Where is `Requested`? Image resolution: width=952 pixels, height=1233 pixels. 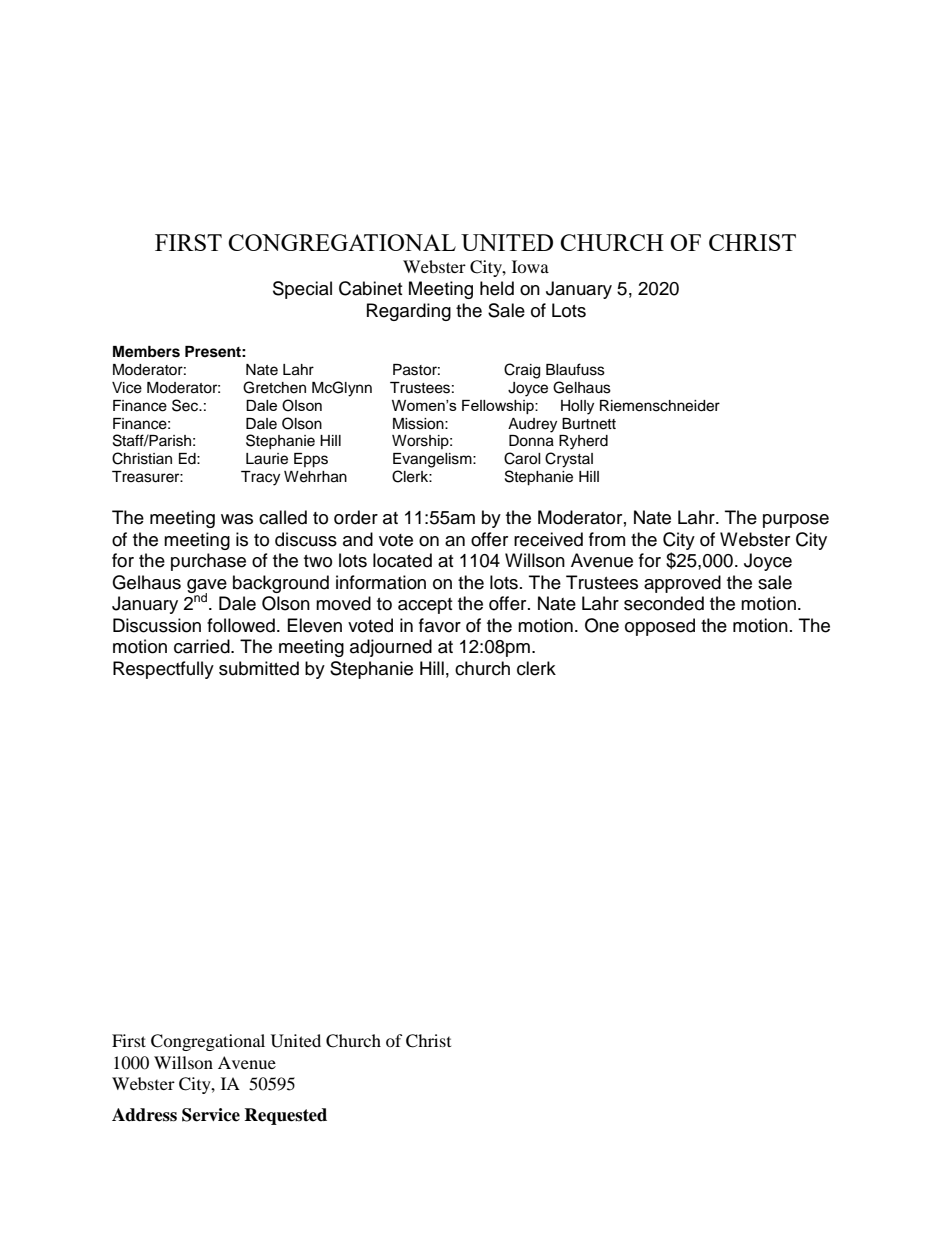
Requested is located at coordinates (285, 1116).
